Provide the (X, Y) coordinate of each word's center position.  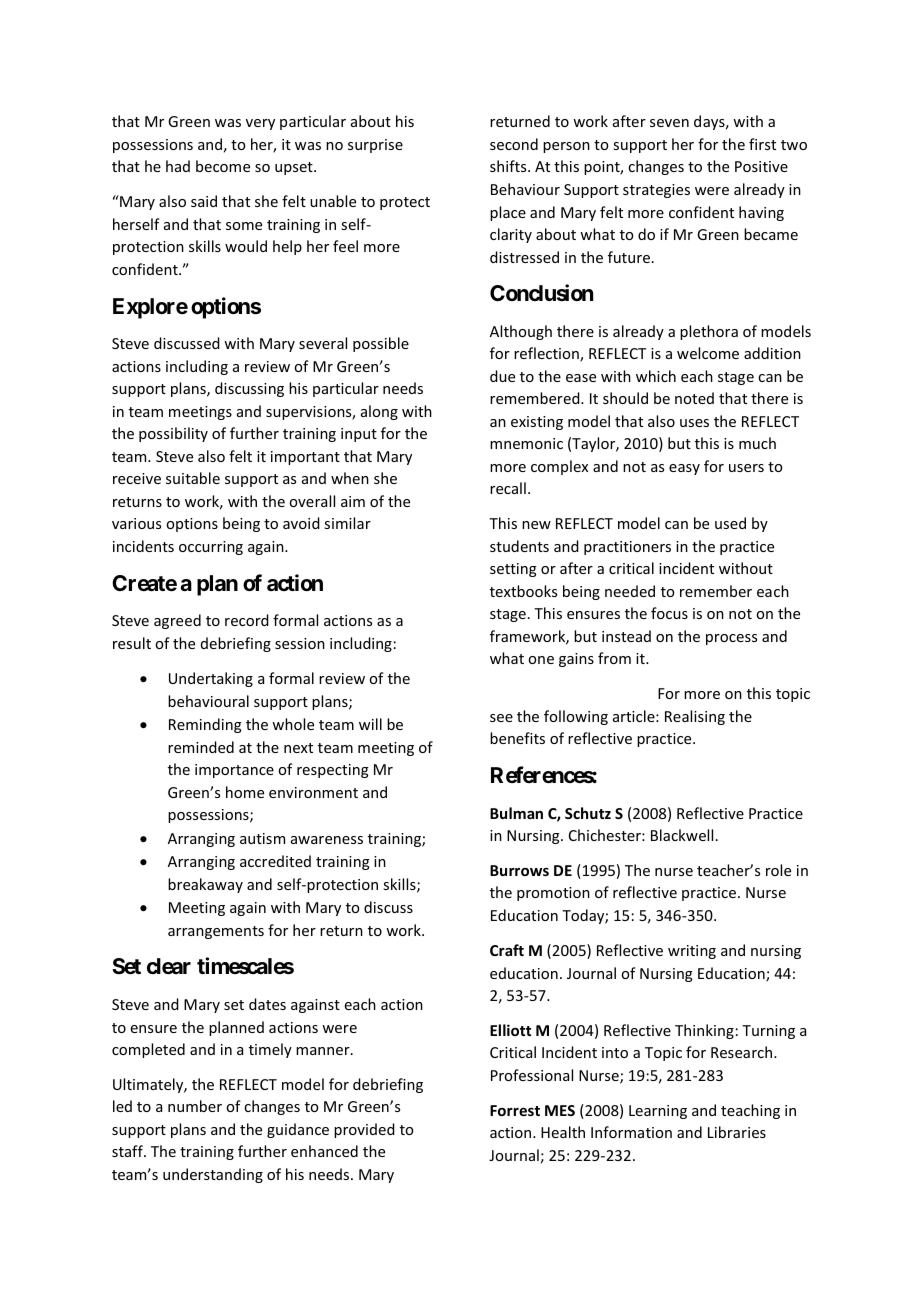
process (731, 639)
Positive (761, 166)
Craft (507, 950)
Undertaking (211, 679)
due (502, 376)
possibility (173, 434)
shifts (509, 166)
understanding (213, 1175)
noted (694, 398)
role (778, 870)
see (501, 718)
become (223, 166)
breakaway (205, 885)
